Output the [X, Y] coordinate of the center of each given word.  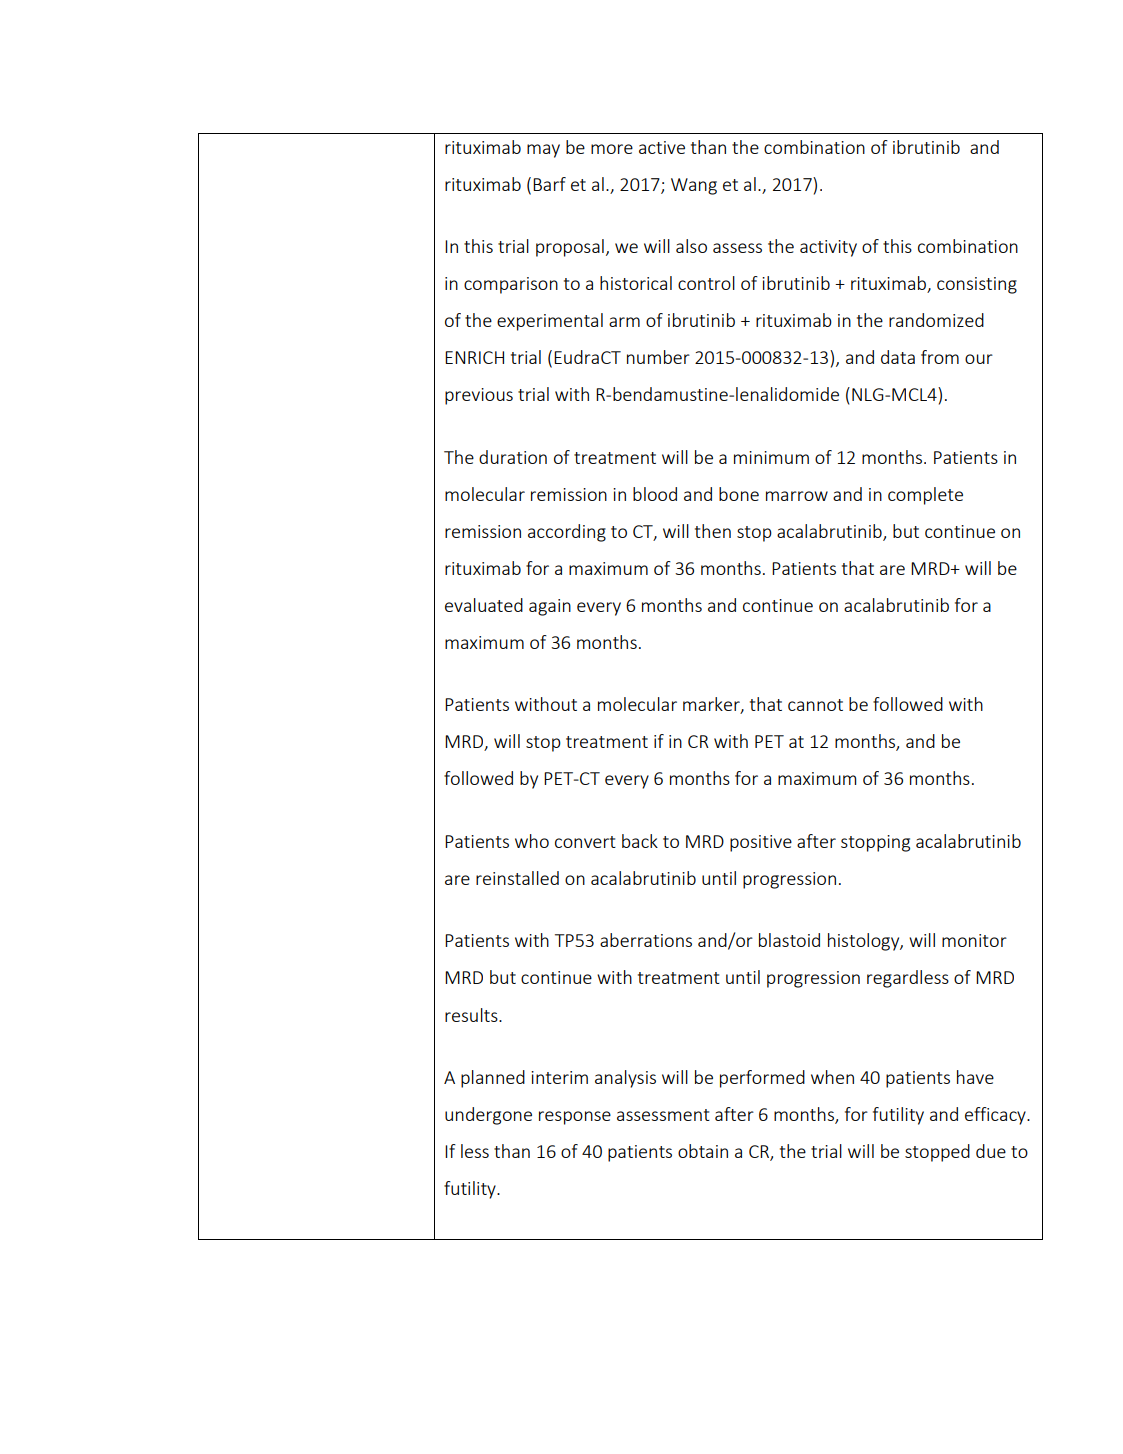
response [575, 1118]
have [975, 1077]
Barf [549, 184]
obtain [703, 1151]
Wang [694, 186]
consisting [977, 285]
